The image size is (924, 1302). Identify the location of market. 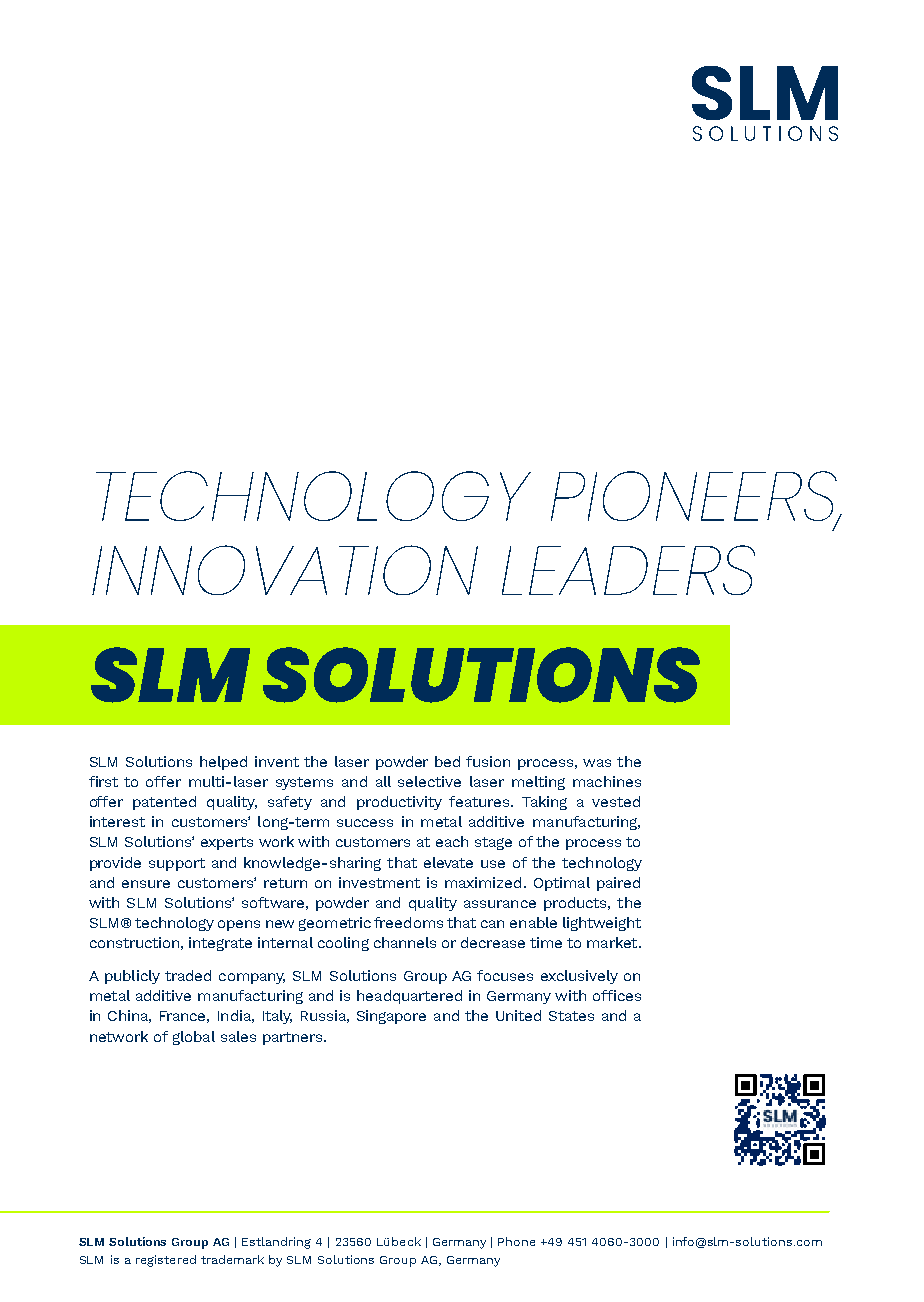
(613, 942).
